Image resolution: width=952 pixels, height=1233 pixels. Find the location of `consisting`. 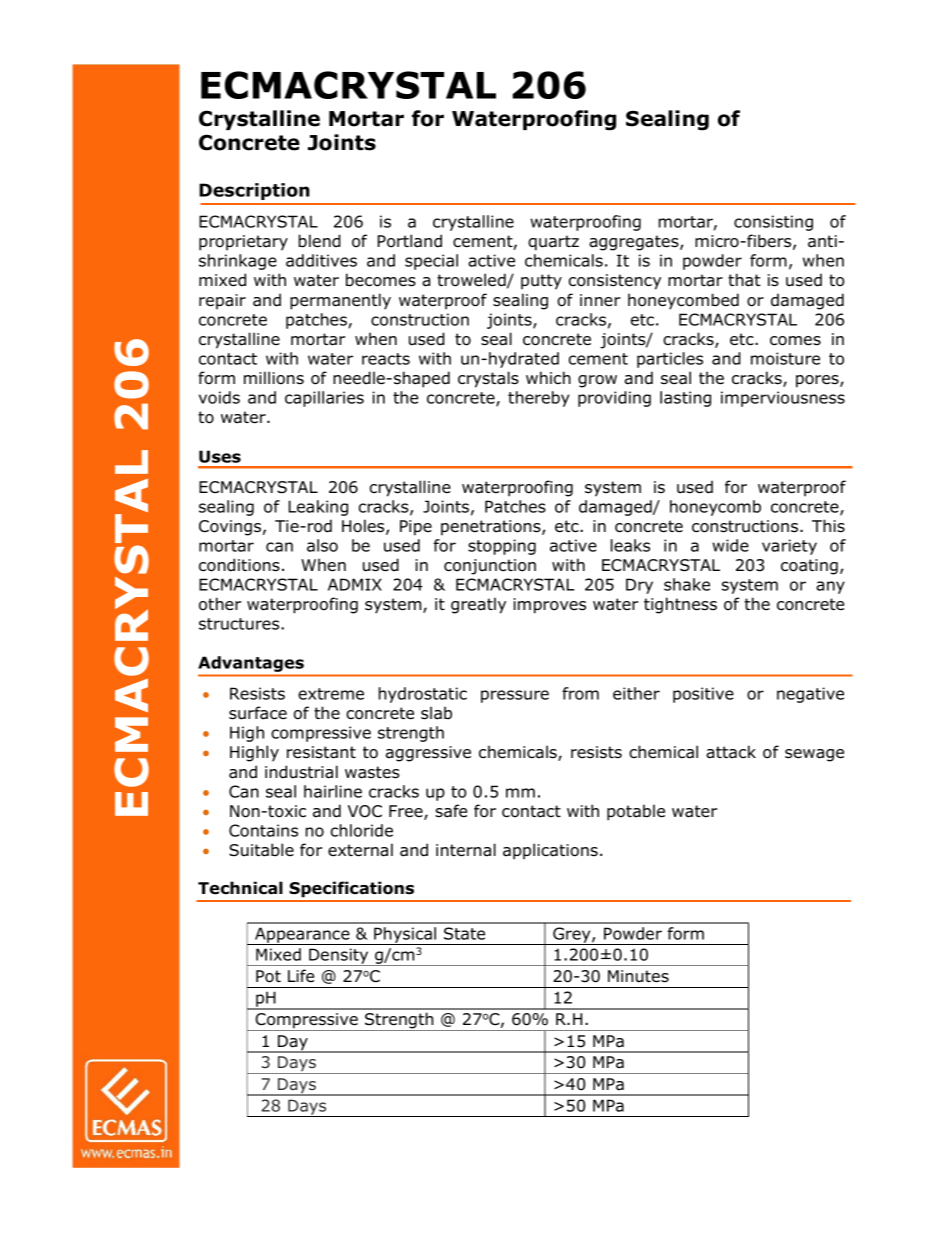

consisting is located at coordinates (773, 223).
